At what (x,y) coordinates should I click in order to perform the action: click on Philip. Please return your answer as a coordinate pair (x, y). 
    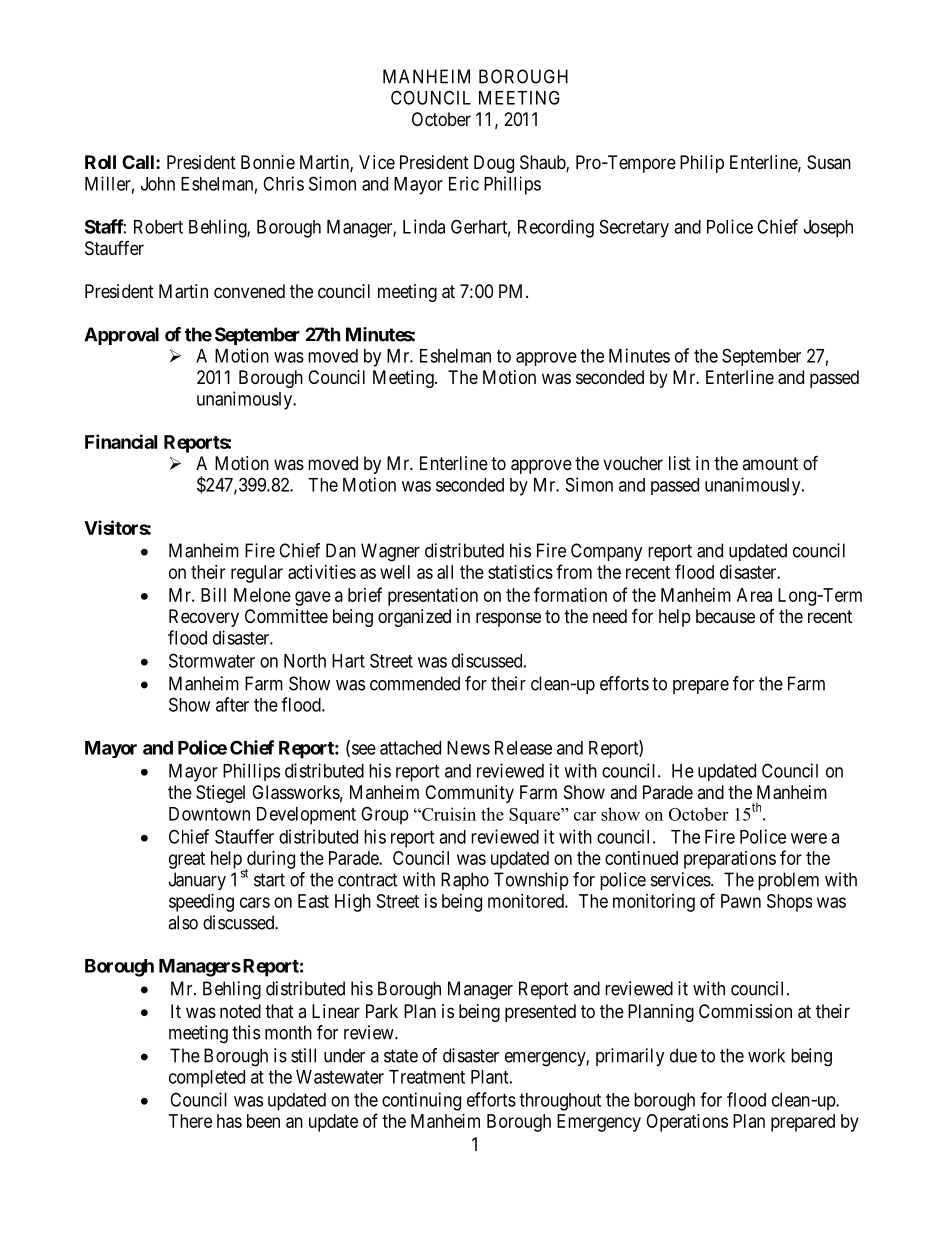
    Looking at the image, I should click on (702, 164).
